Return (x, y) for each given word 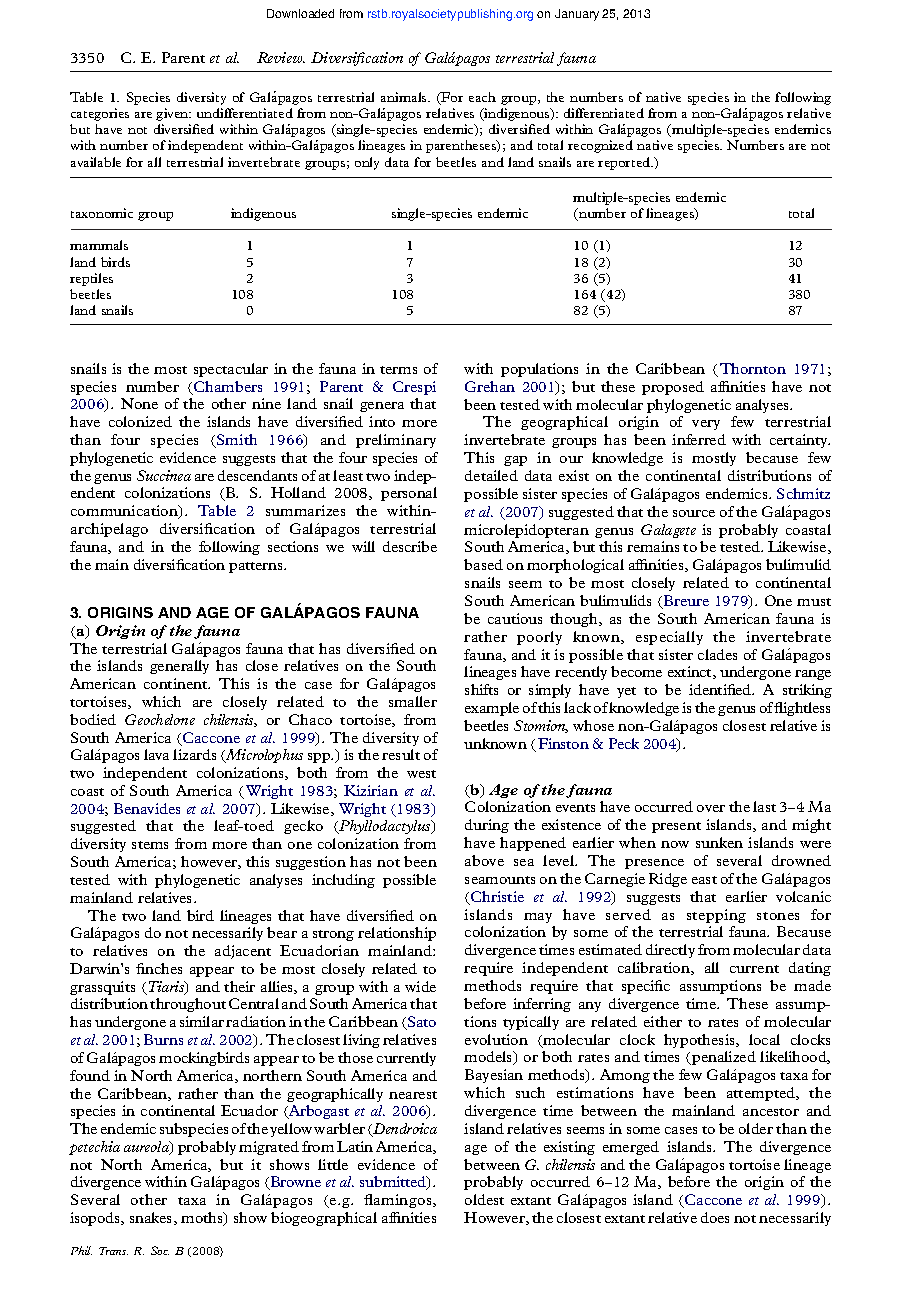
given (173, 114)
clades (717, 654)
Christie (496, 898)
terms (398, 370)
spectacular (231, 370)
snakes (152, 1218)
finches (159, 968)
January (577, 15)
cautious (515, 618)
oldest (484, 1199)
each (482, 97)
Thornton (753, 368)
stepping (716, 916)
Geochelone (160, 719)
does (715, 1217)
